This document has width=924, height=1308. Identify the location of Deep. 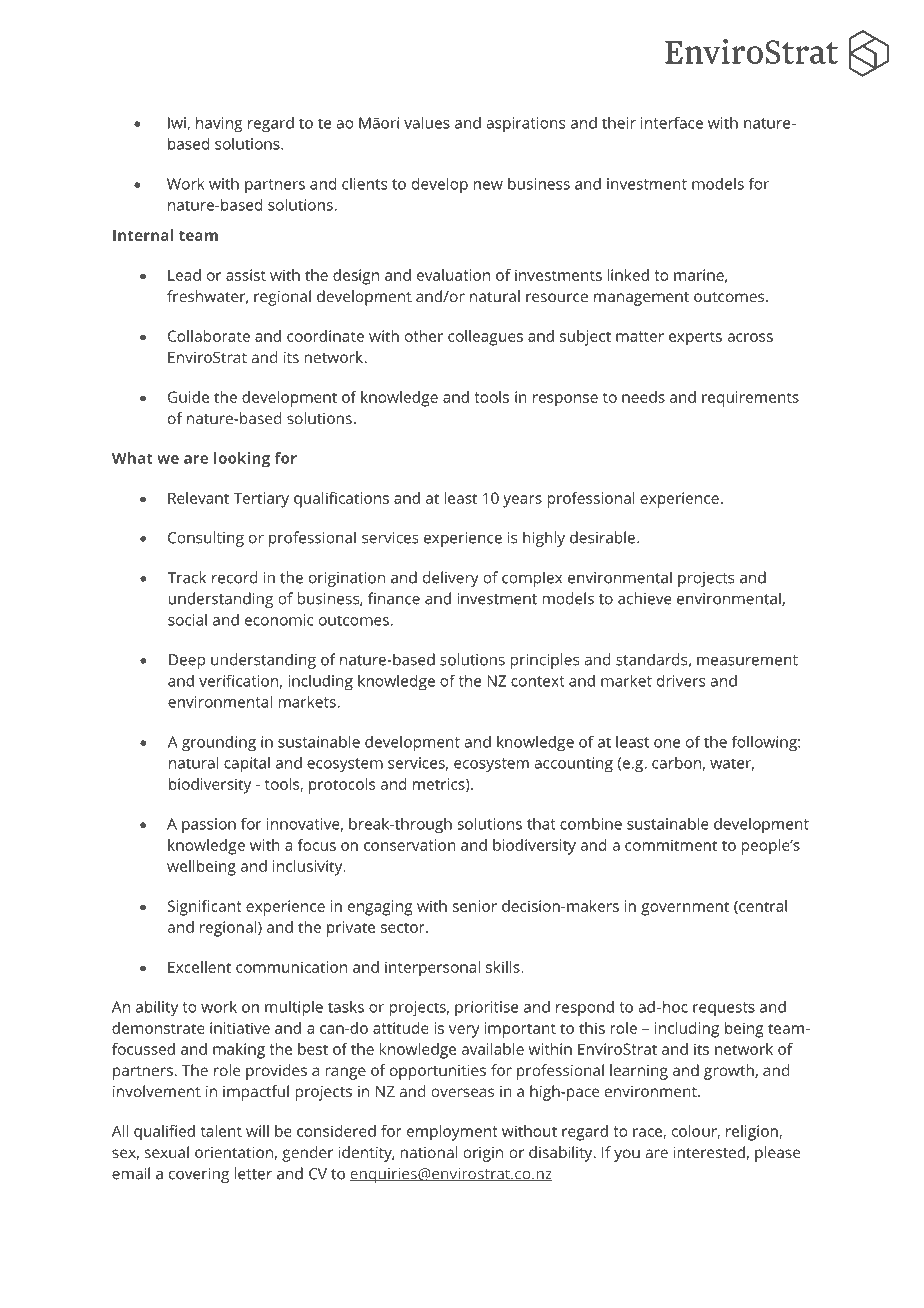
(187, 661).
